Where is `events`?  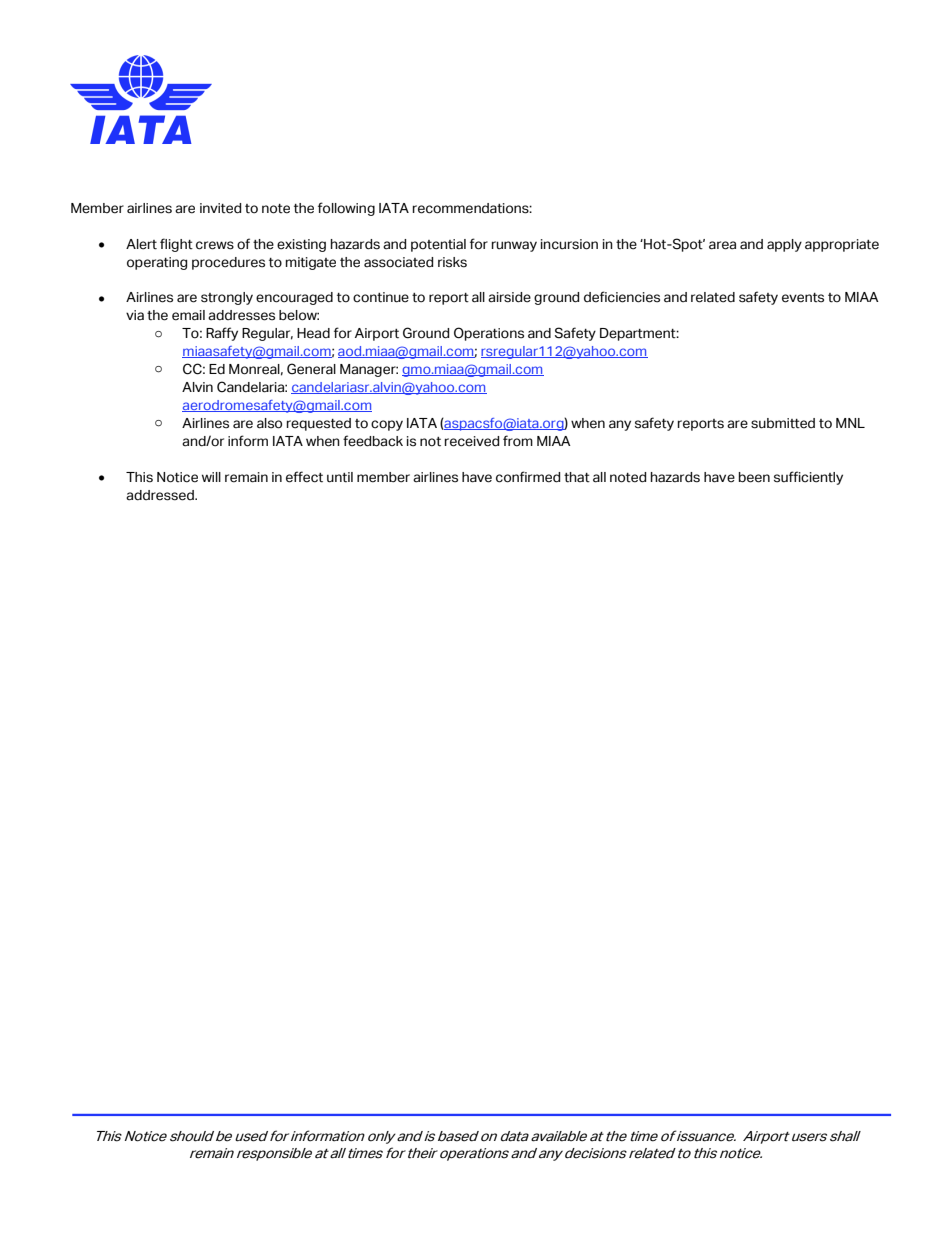
events is located at coordinates (803, 298).
